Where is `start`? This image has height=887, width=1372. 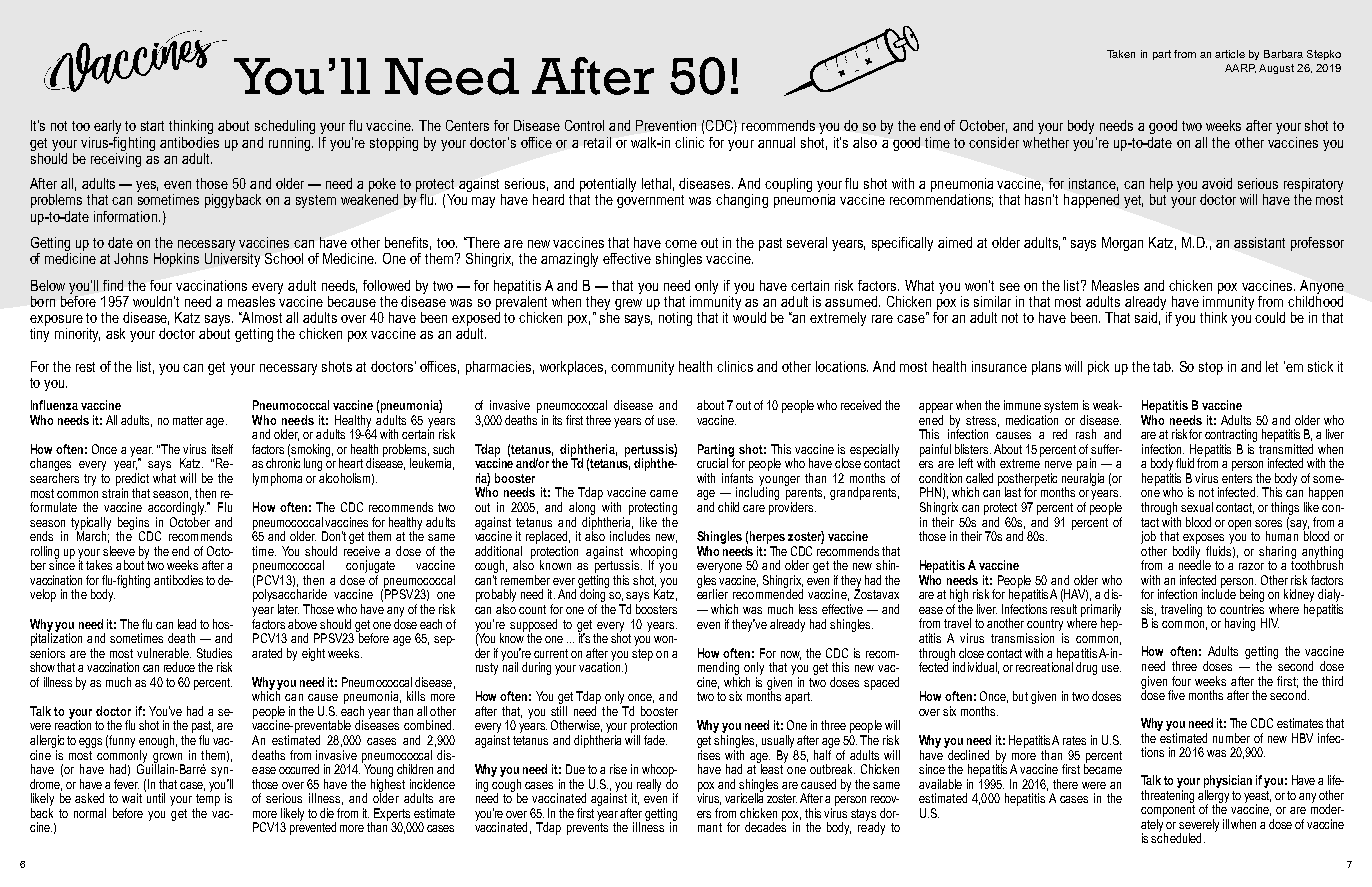
start is located at coordinates (152, 126).
